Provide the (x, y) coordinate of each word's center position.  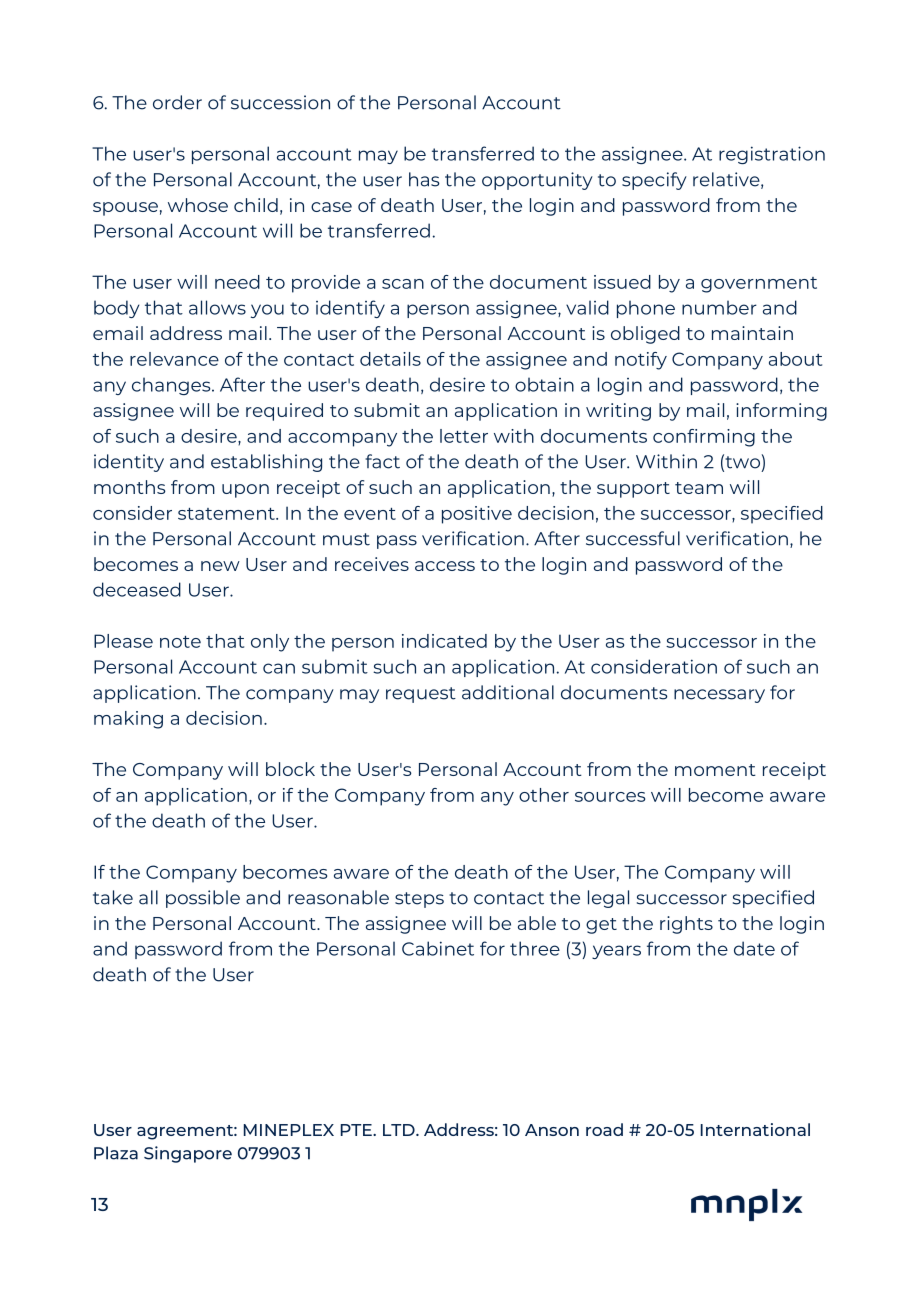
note (180, 642)
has (424, 179)
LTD (400, 1130)
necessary (719, 696)
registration (772, 155)
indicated (444, 641)
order (177, 102)
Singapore (188, 1154)
